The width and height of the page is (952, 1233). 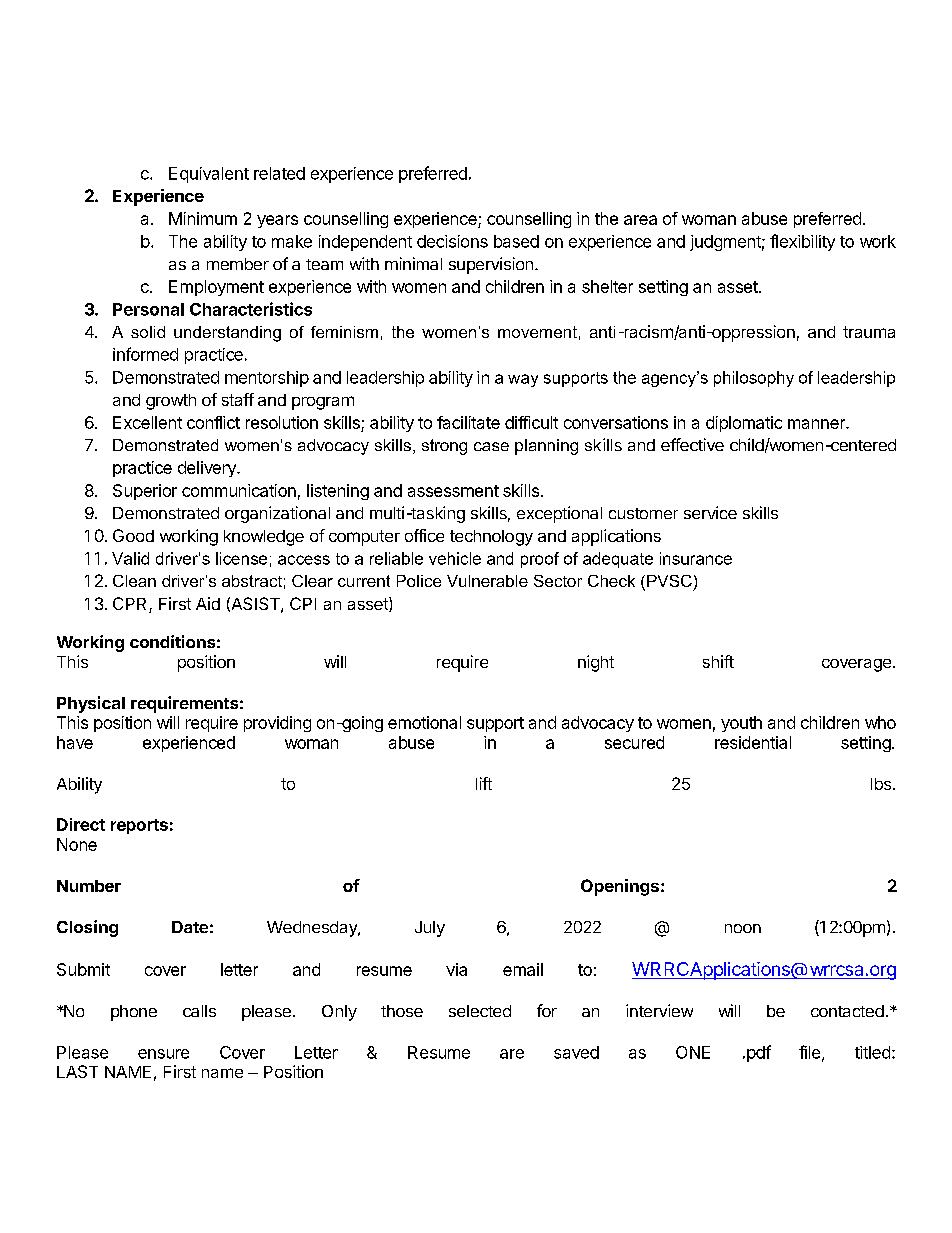 I want to click on Minimum, so click(x=203, y=218).
